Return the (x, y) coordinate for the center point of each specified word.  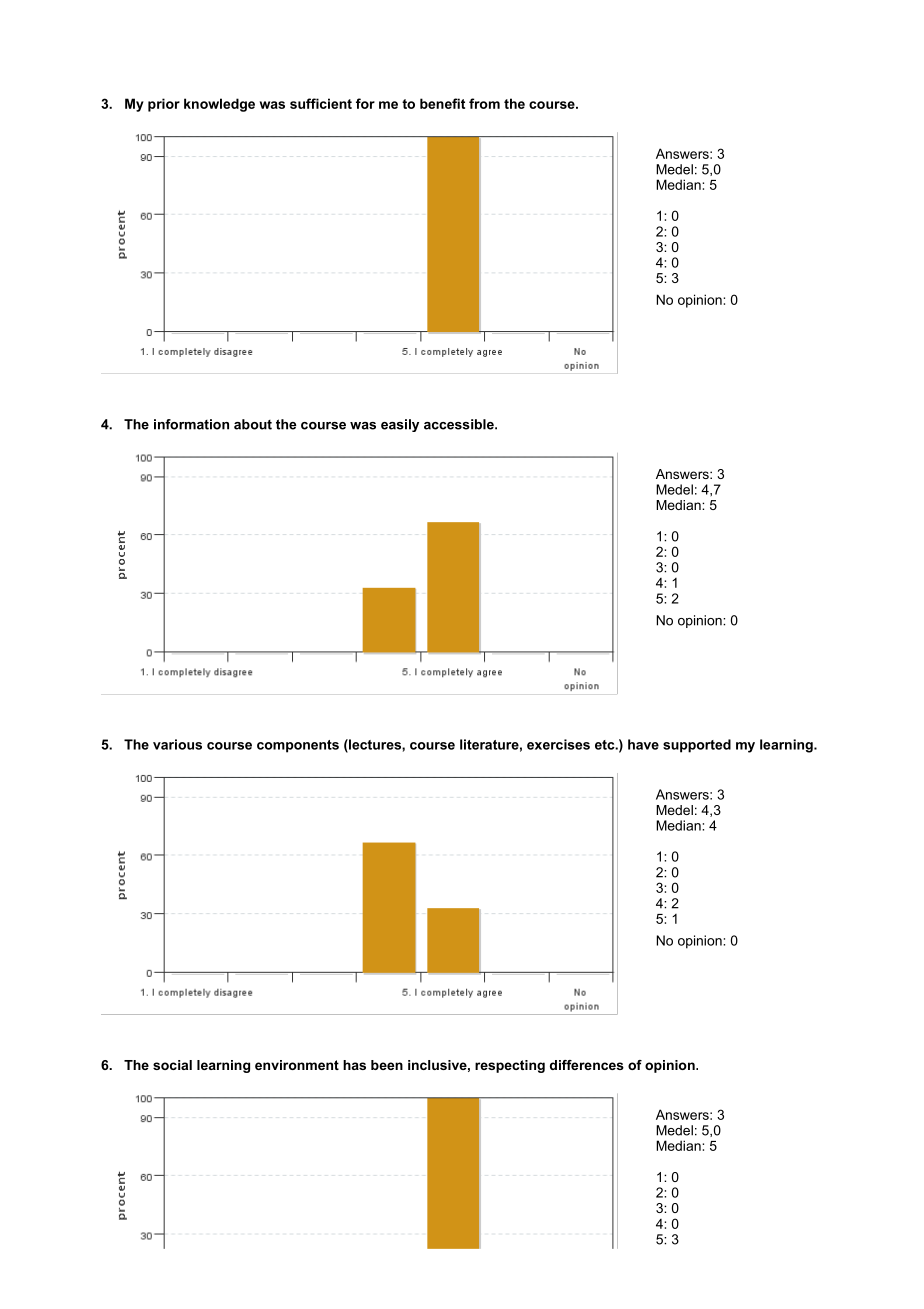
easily (400, 425)
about (253, 424)
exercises (558, 744)
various (177, 744)
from (484, 103)
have (643, 744)
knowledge (219, 105)
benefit (442, 103)
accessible (460, 424)
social (172, 1065)
